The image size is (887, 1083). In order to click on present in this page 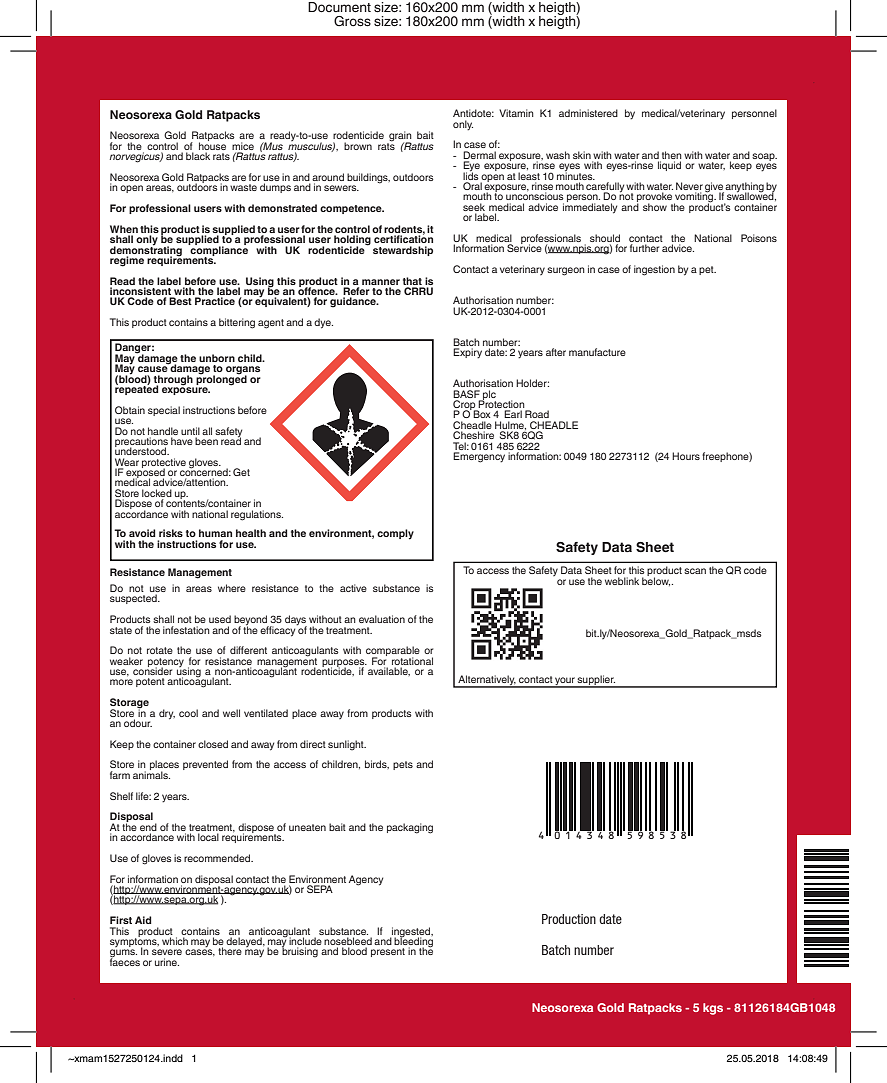, I will do `click(388, 952)`.
